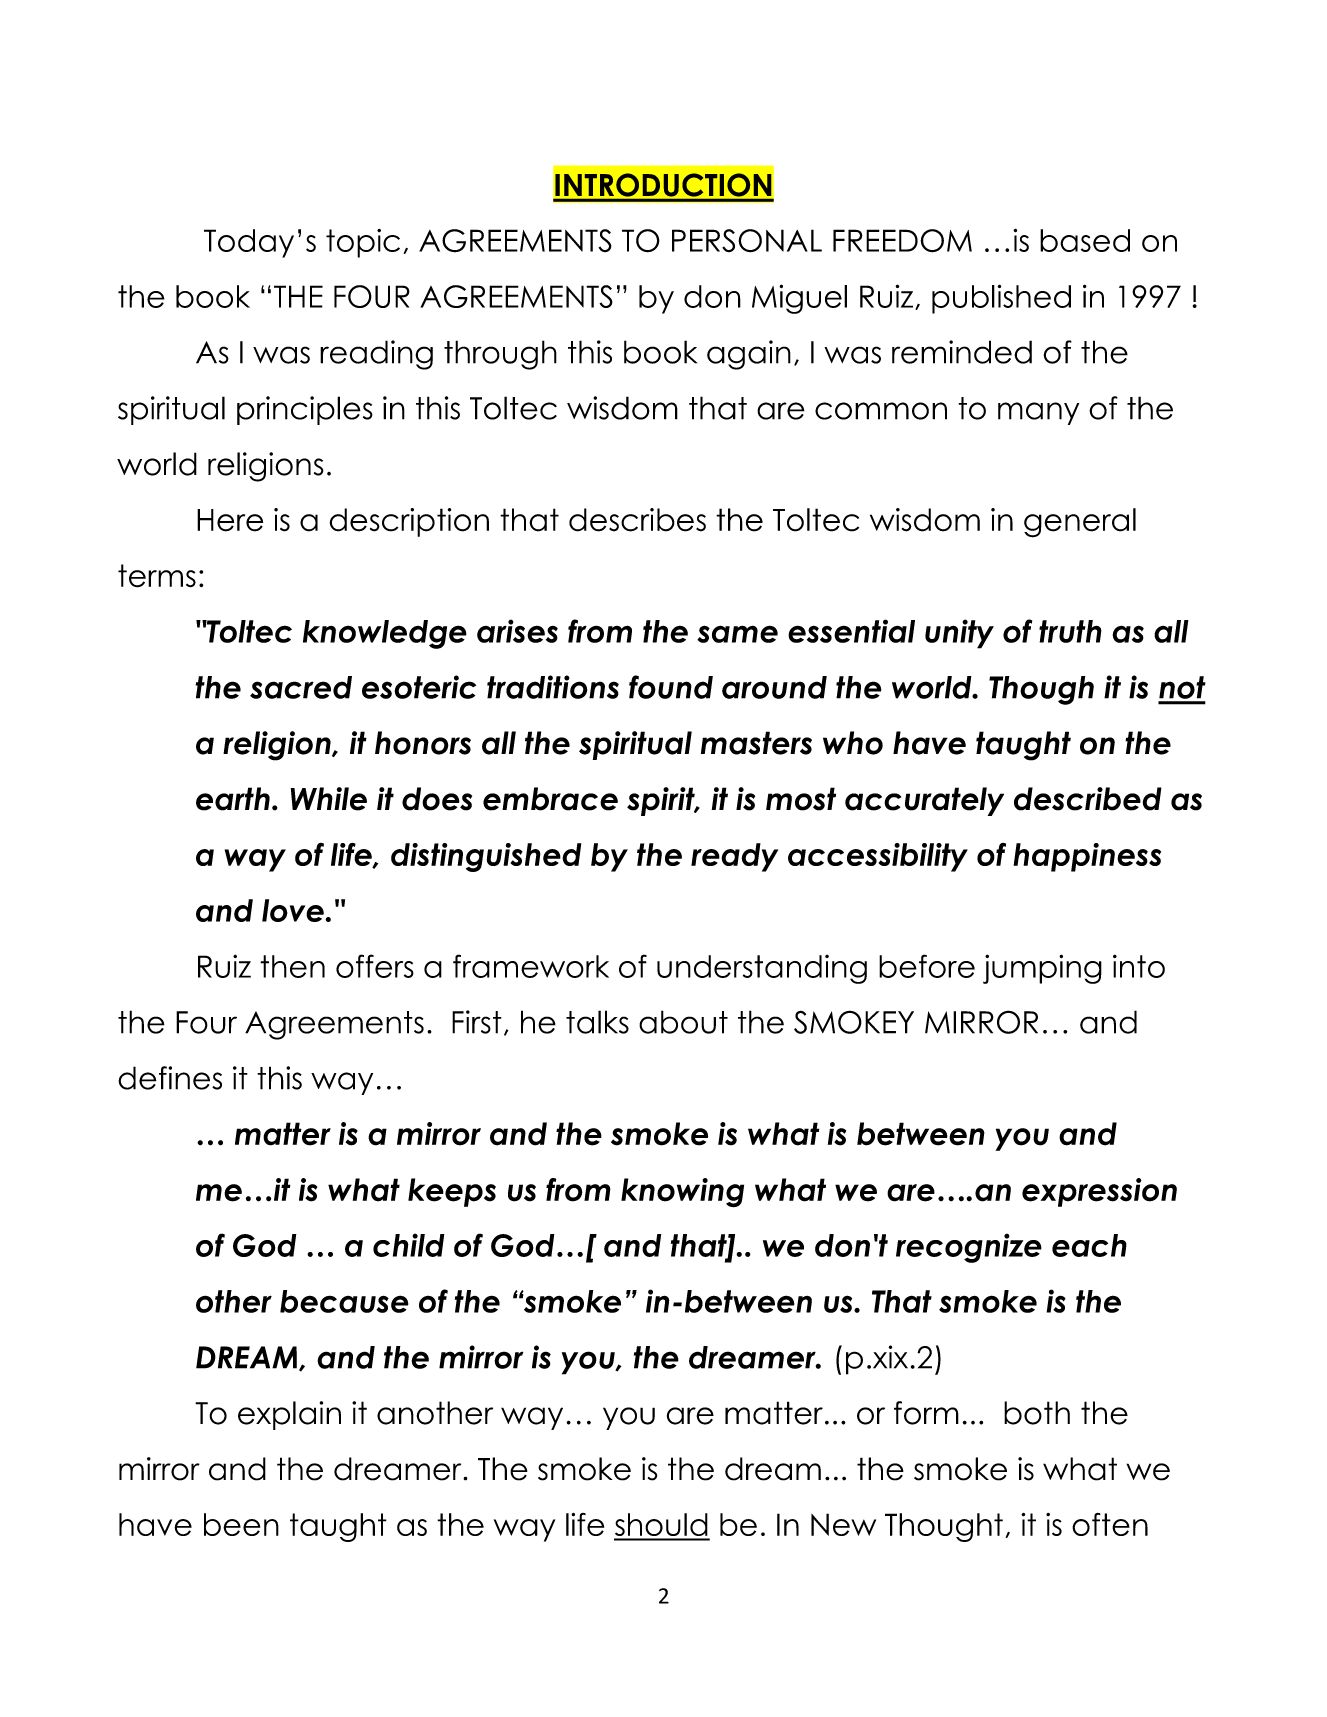 This document has height=1717, width=1327. Describe the element at coordinates (1087, 857) in the document. I see `happiness` at that location.
